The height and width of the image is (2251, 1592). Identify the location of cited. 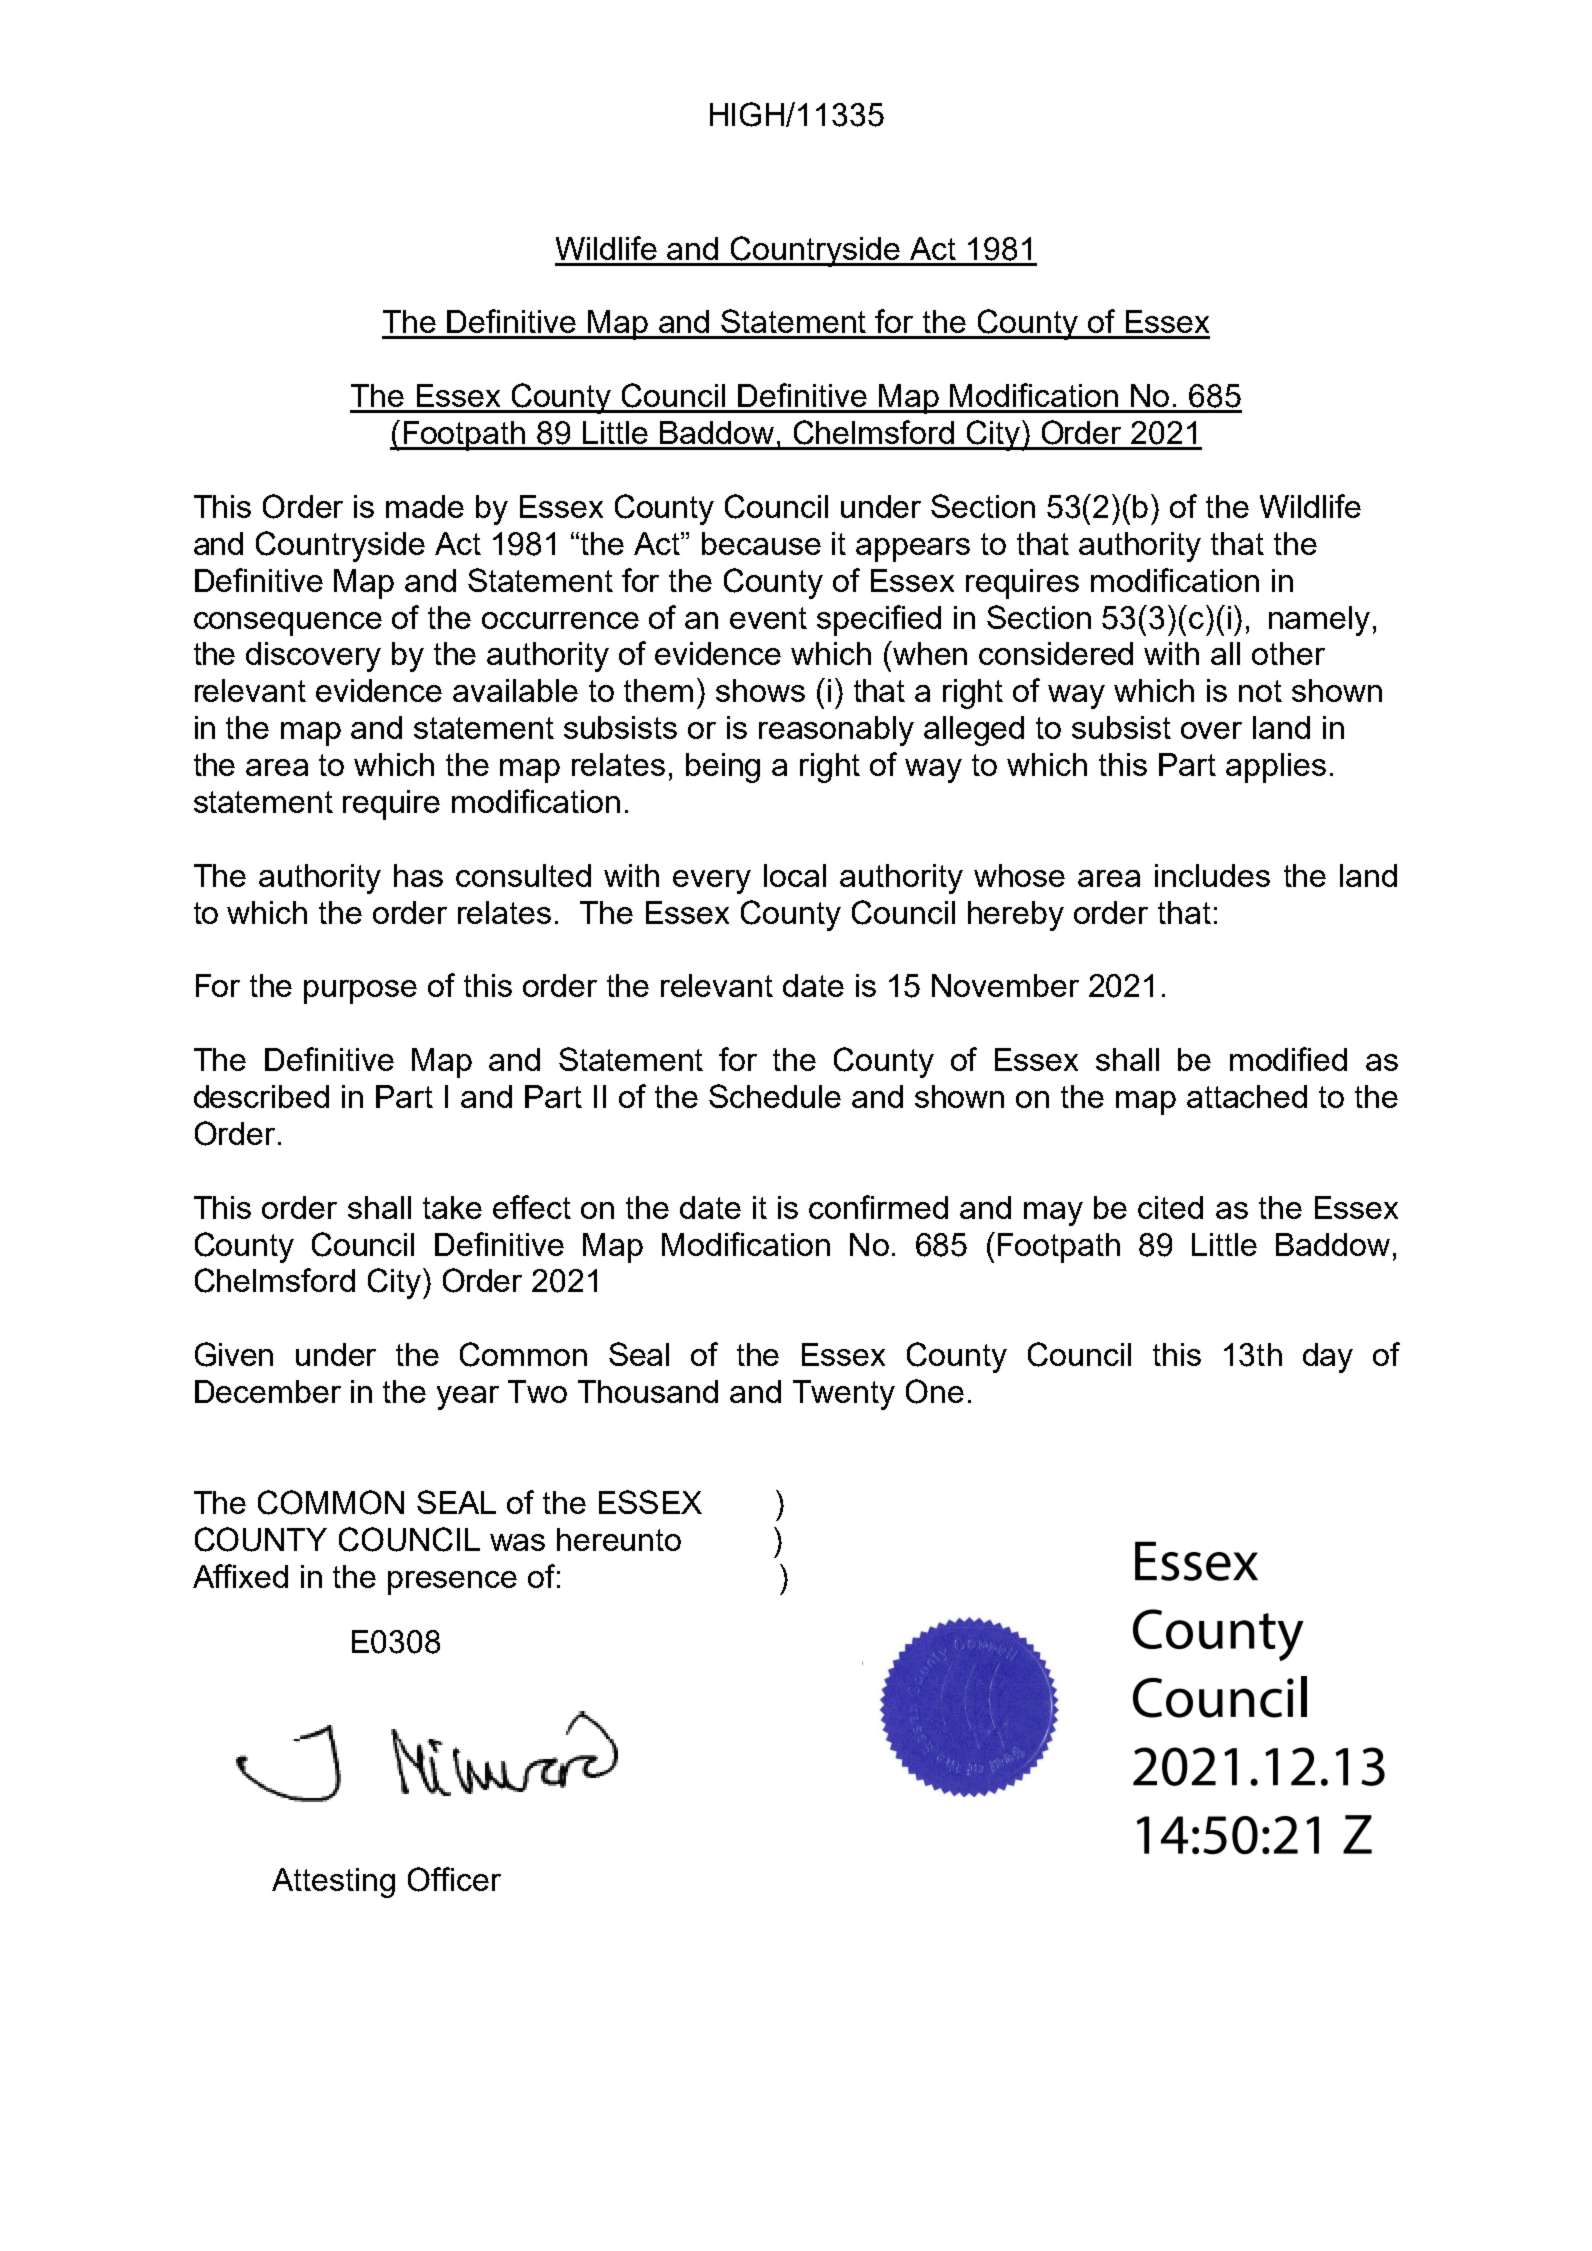
(1170, 1207).
